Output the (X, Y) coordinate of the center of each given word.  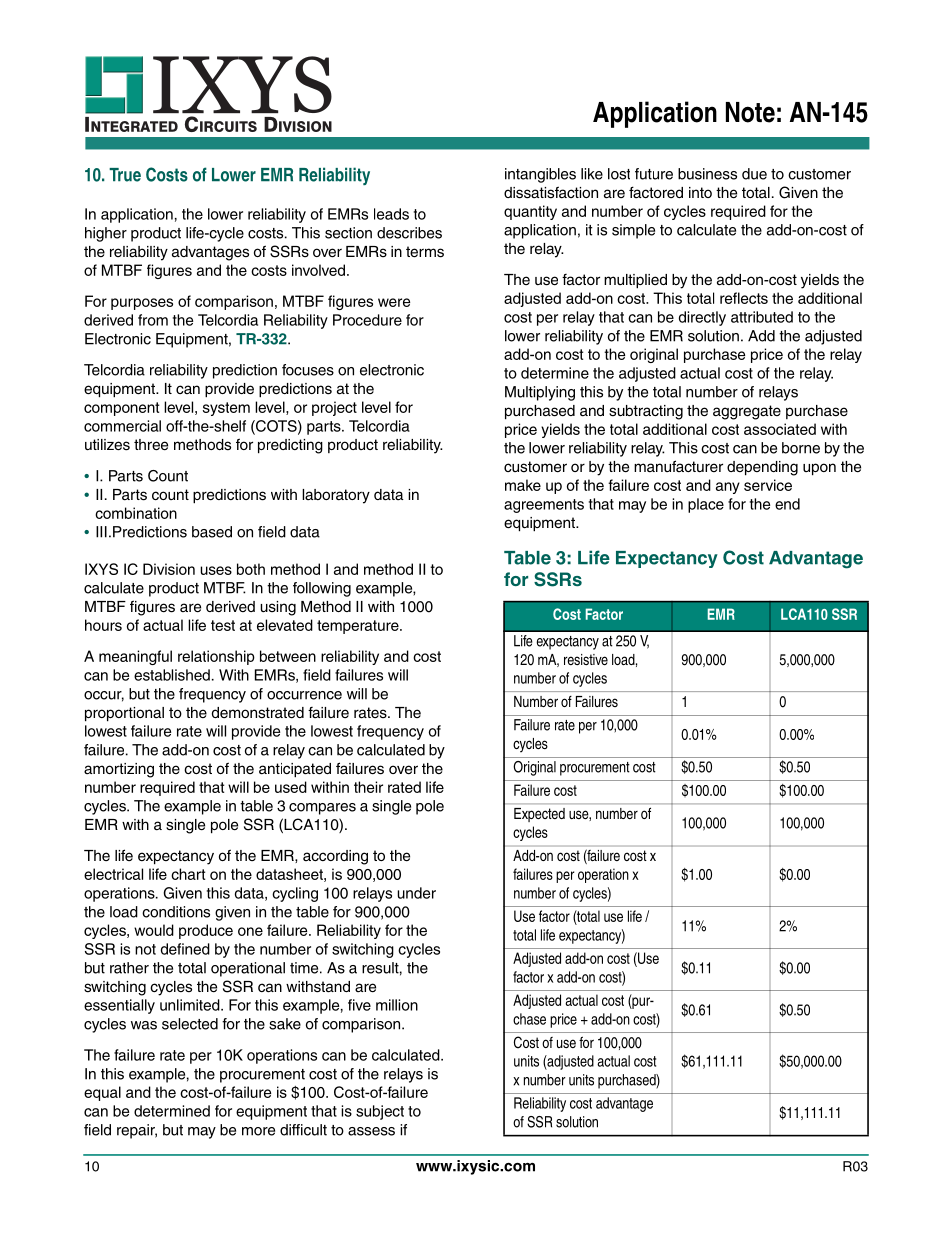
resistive (586, 659)
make (523, 485)
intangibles (540, 175)
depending (762, 468)
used (291, 787)
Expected (539, 815)
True (125, 175)
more (258, 1131)
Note (750, 112)
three (151, 445)
